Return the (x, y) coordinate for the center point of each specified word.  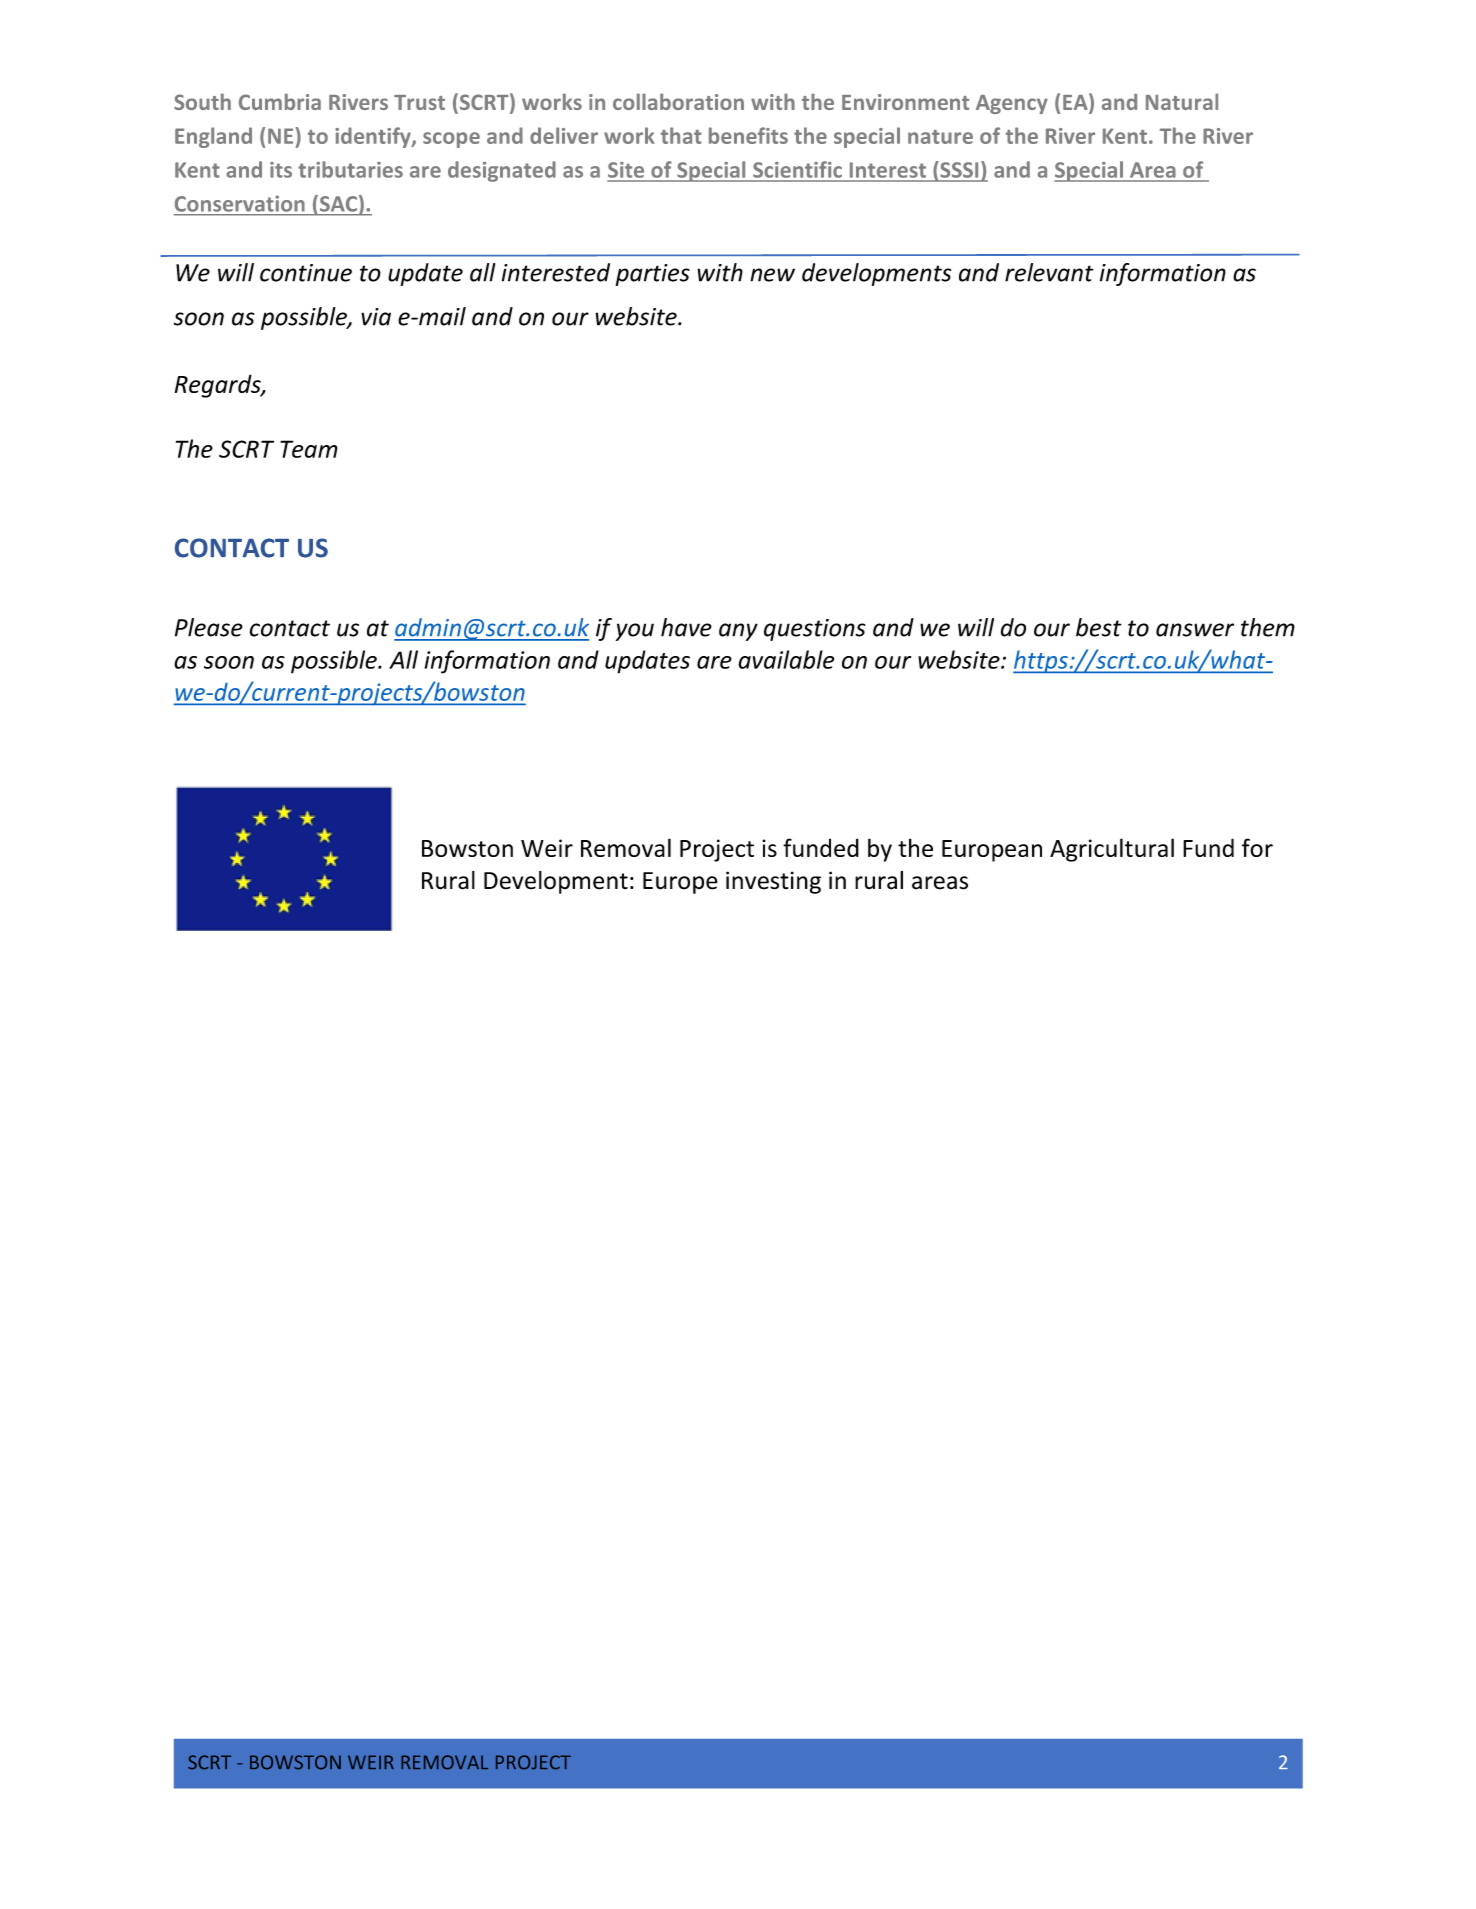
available (786, 659)
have (686, 627)
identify (374, 137)
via (376, 317)
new (772, 275)
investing (773, 882)
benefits (748, 135)
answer (1195, 630)
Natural (1182, 101)
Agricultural (1112, 850)
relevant (1049, 272)
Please (209, 627)
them (1268, 627)
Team (309, 449)
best (1099, 627)
